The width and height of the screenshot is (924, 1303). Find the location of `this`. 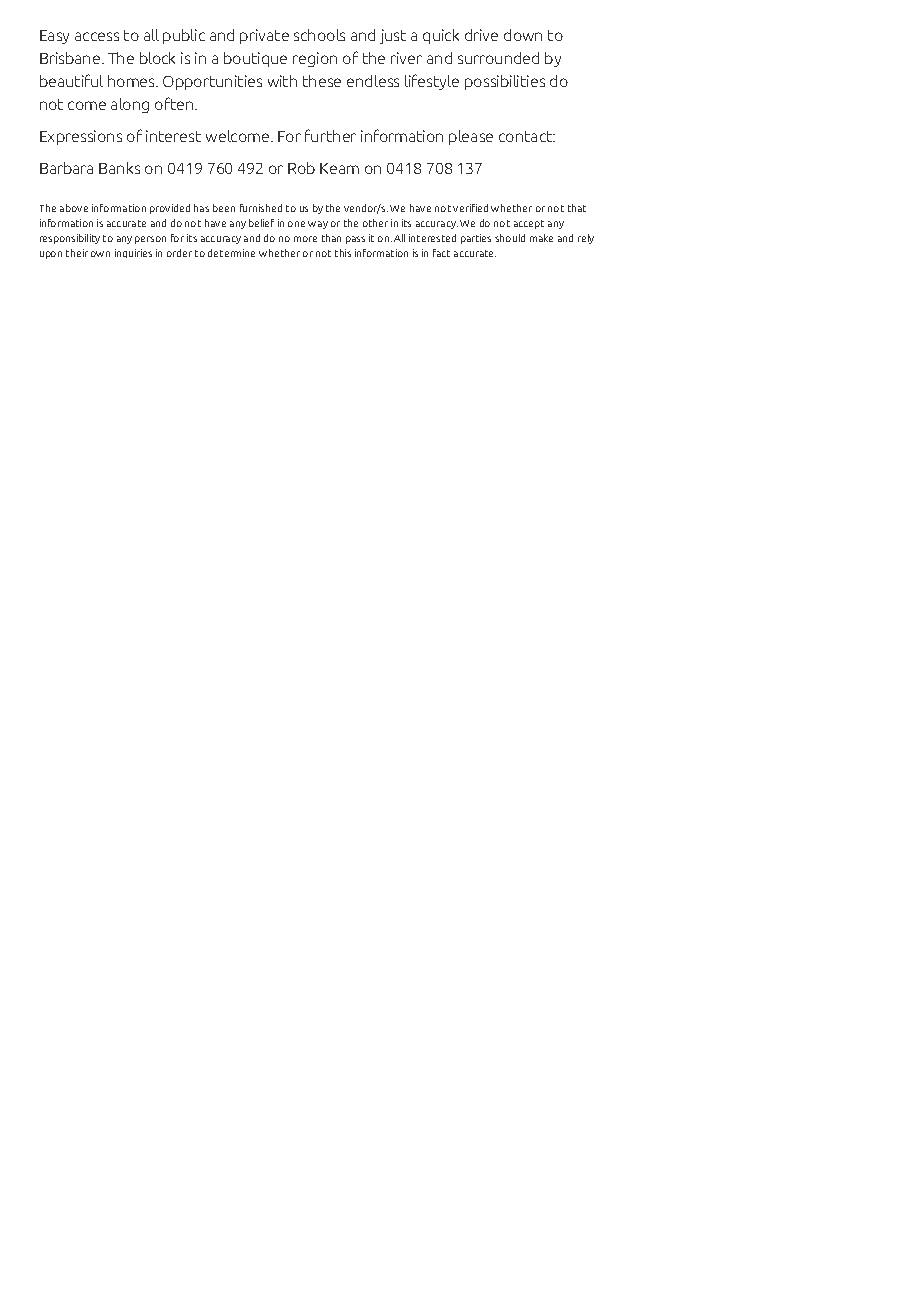

this is located at coordinates (343, 253).
